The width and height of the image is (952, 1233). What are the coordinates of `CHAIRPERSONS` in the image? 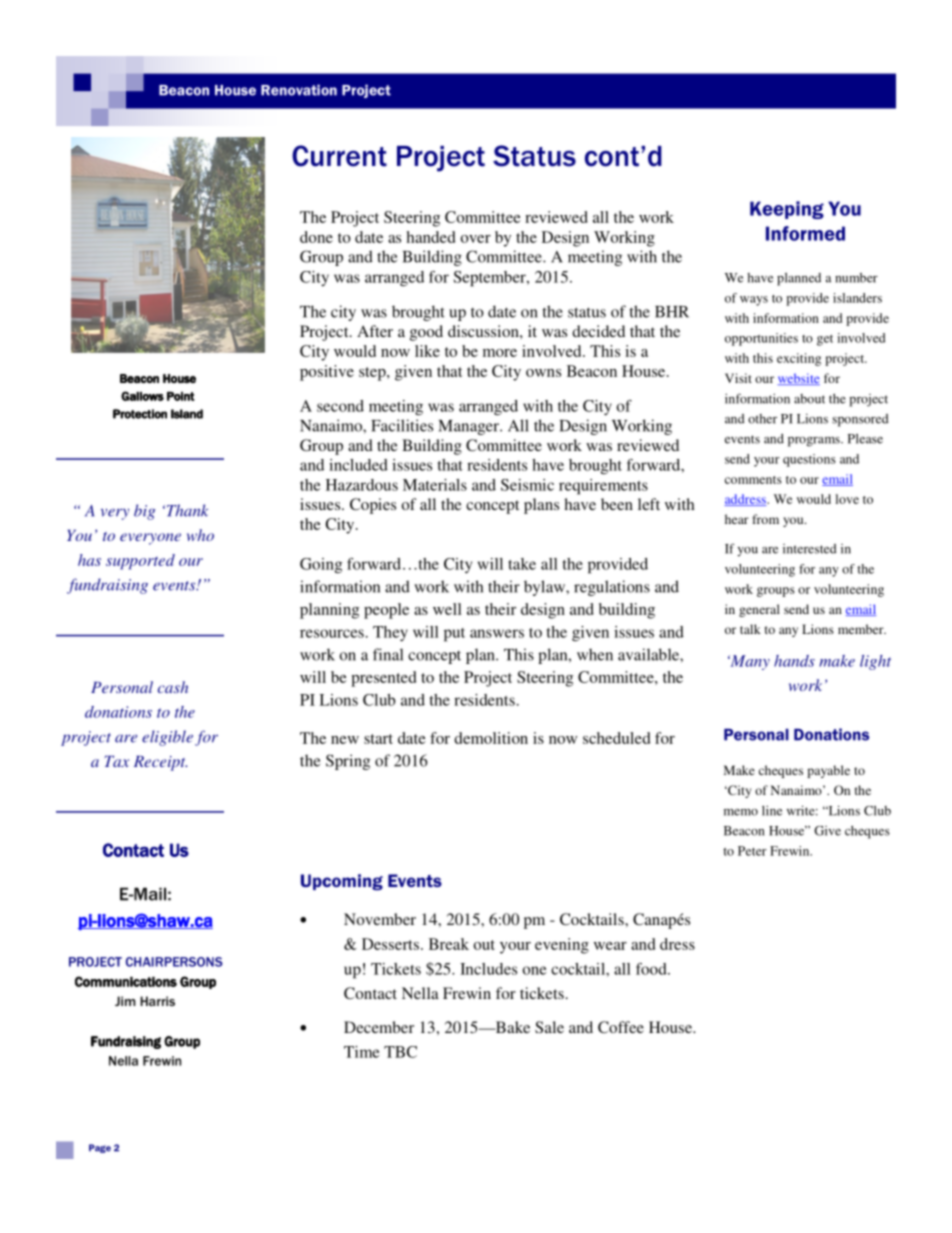 It's located at (174, 962).
